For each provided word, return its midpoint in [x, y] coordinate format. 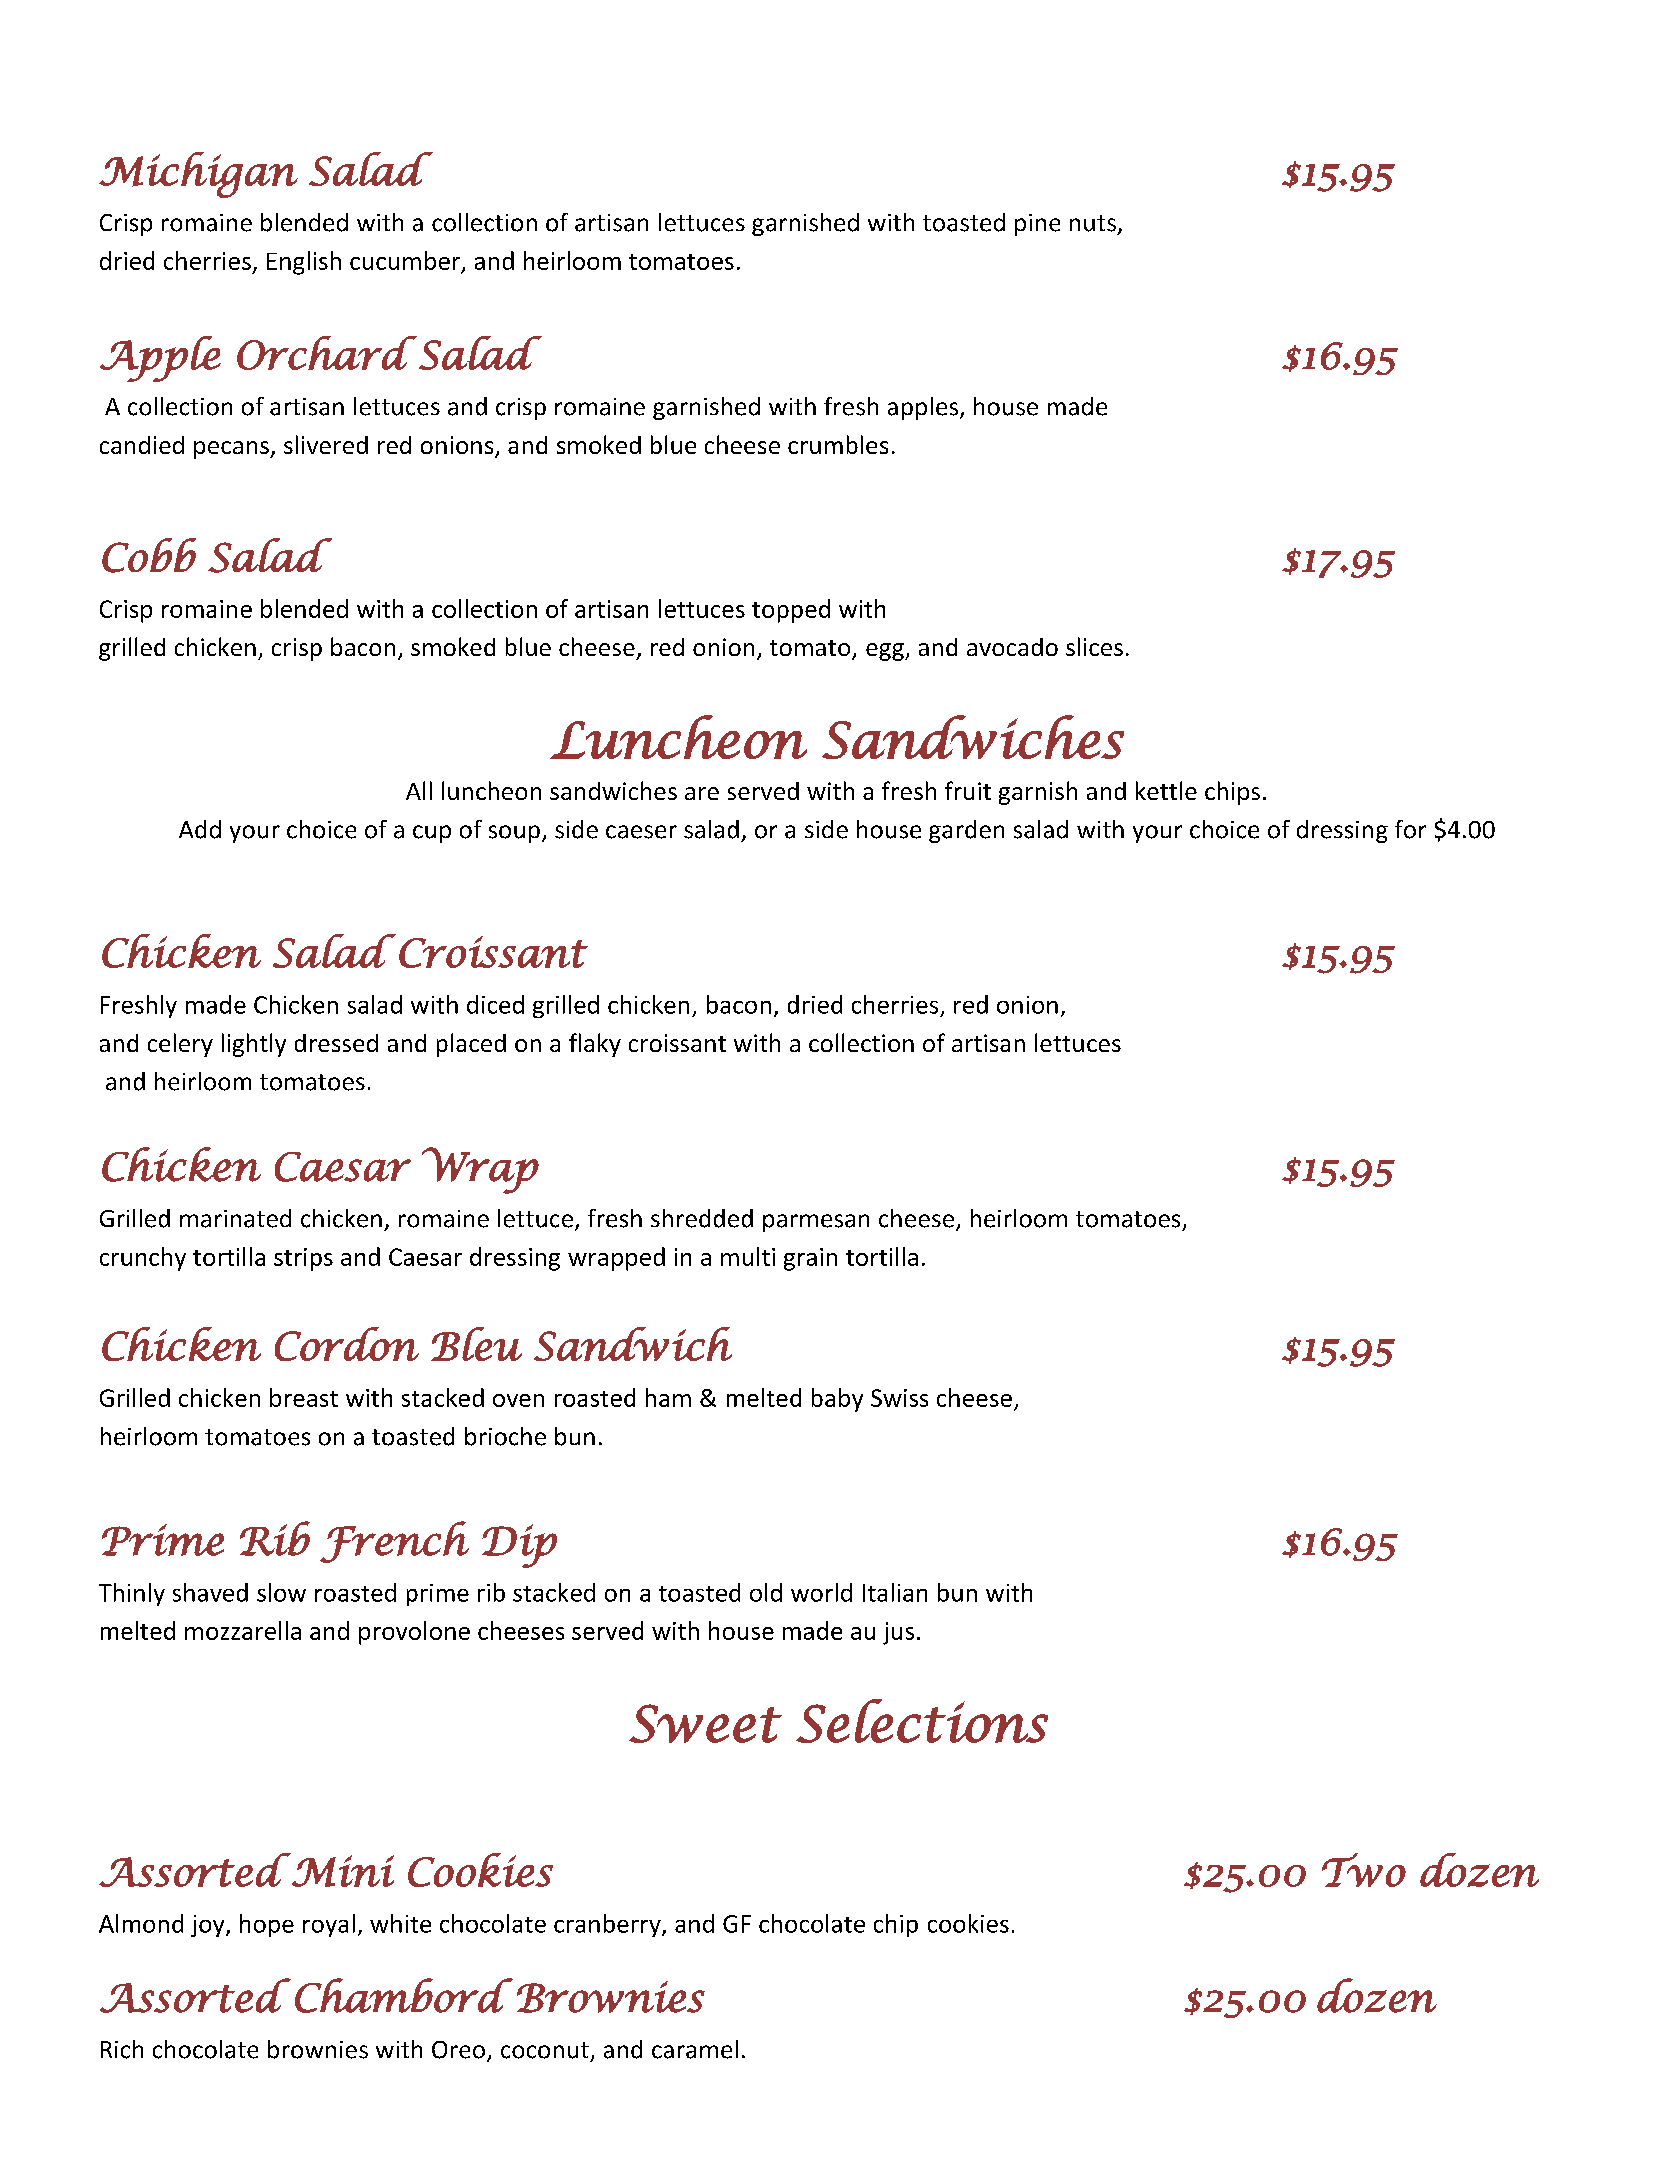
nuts [1093, 223]
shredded [702, 1218]
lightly [254, 1045]
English [304, 263]
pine [1037, 225]
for [1410, 829]
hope [267, 1925]
